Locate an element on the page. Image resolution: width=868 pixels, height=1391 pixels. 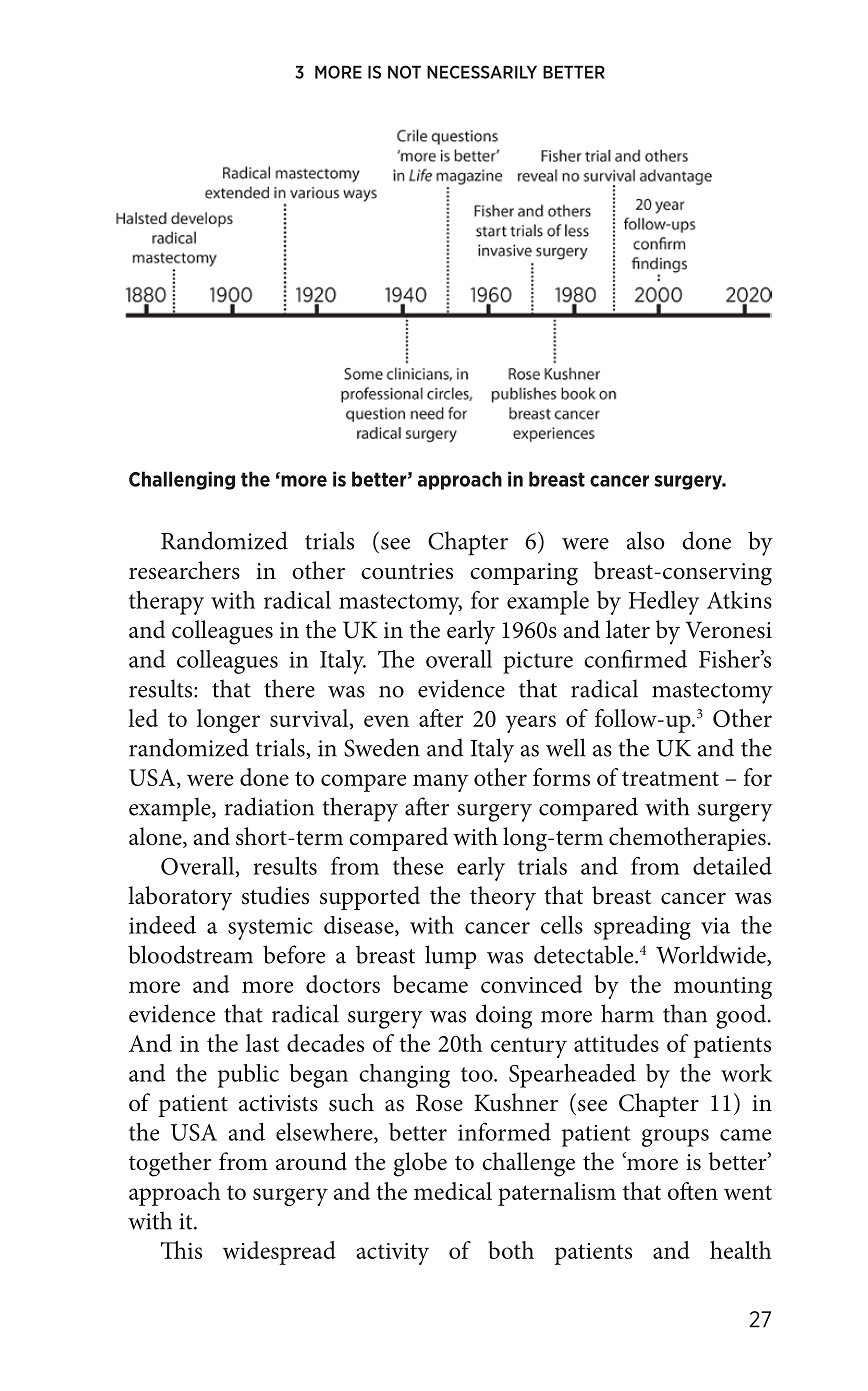
Challenging is located at coordinates (182, 480).
